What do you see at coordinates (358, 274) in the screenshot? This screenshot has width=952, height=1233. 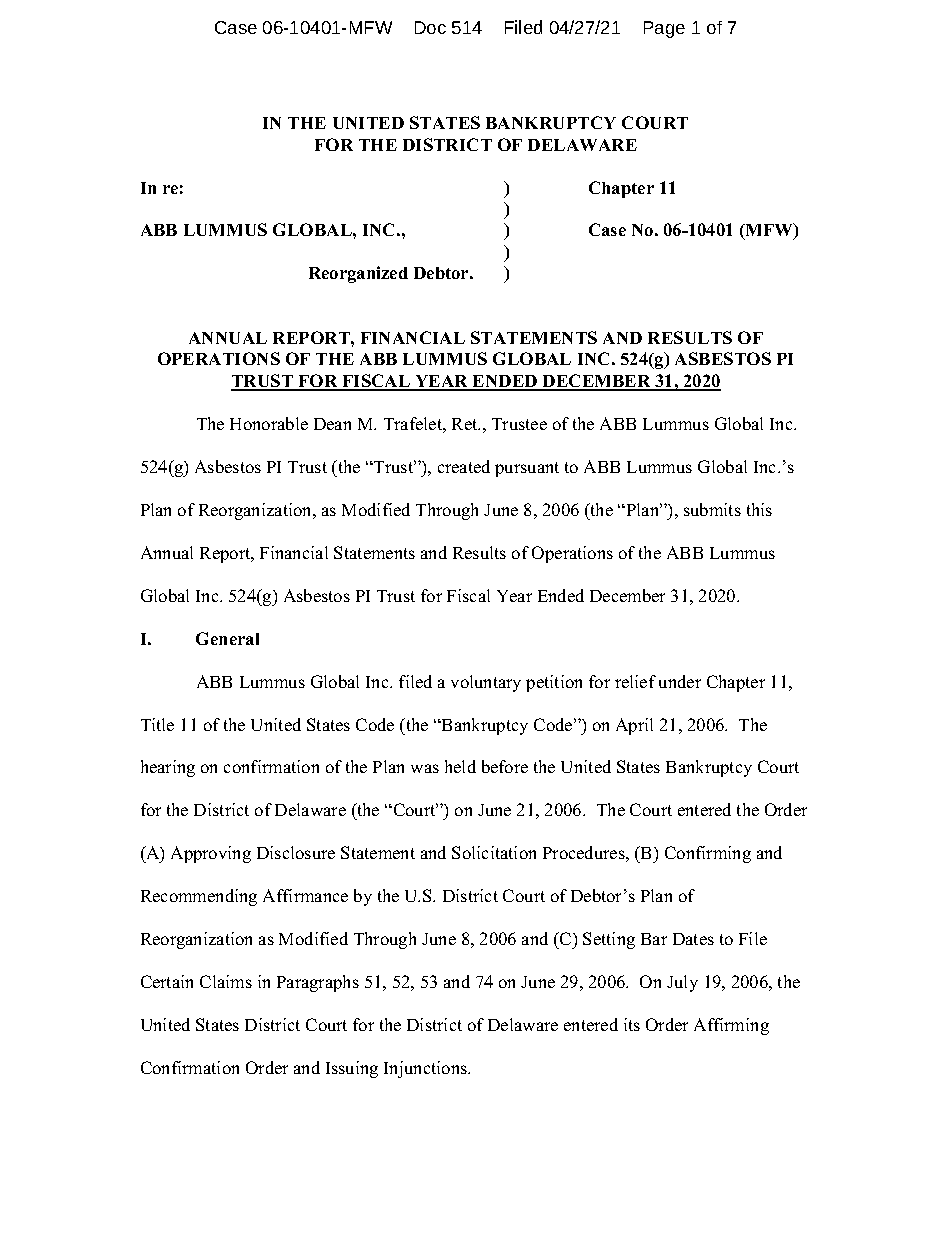 I see `Reorganized` at bounding box center [358, 274].
